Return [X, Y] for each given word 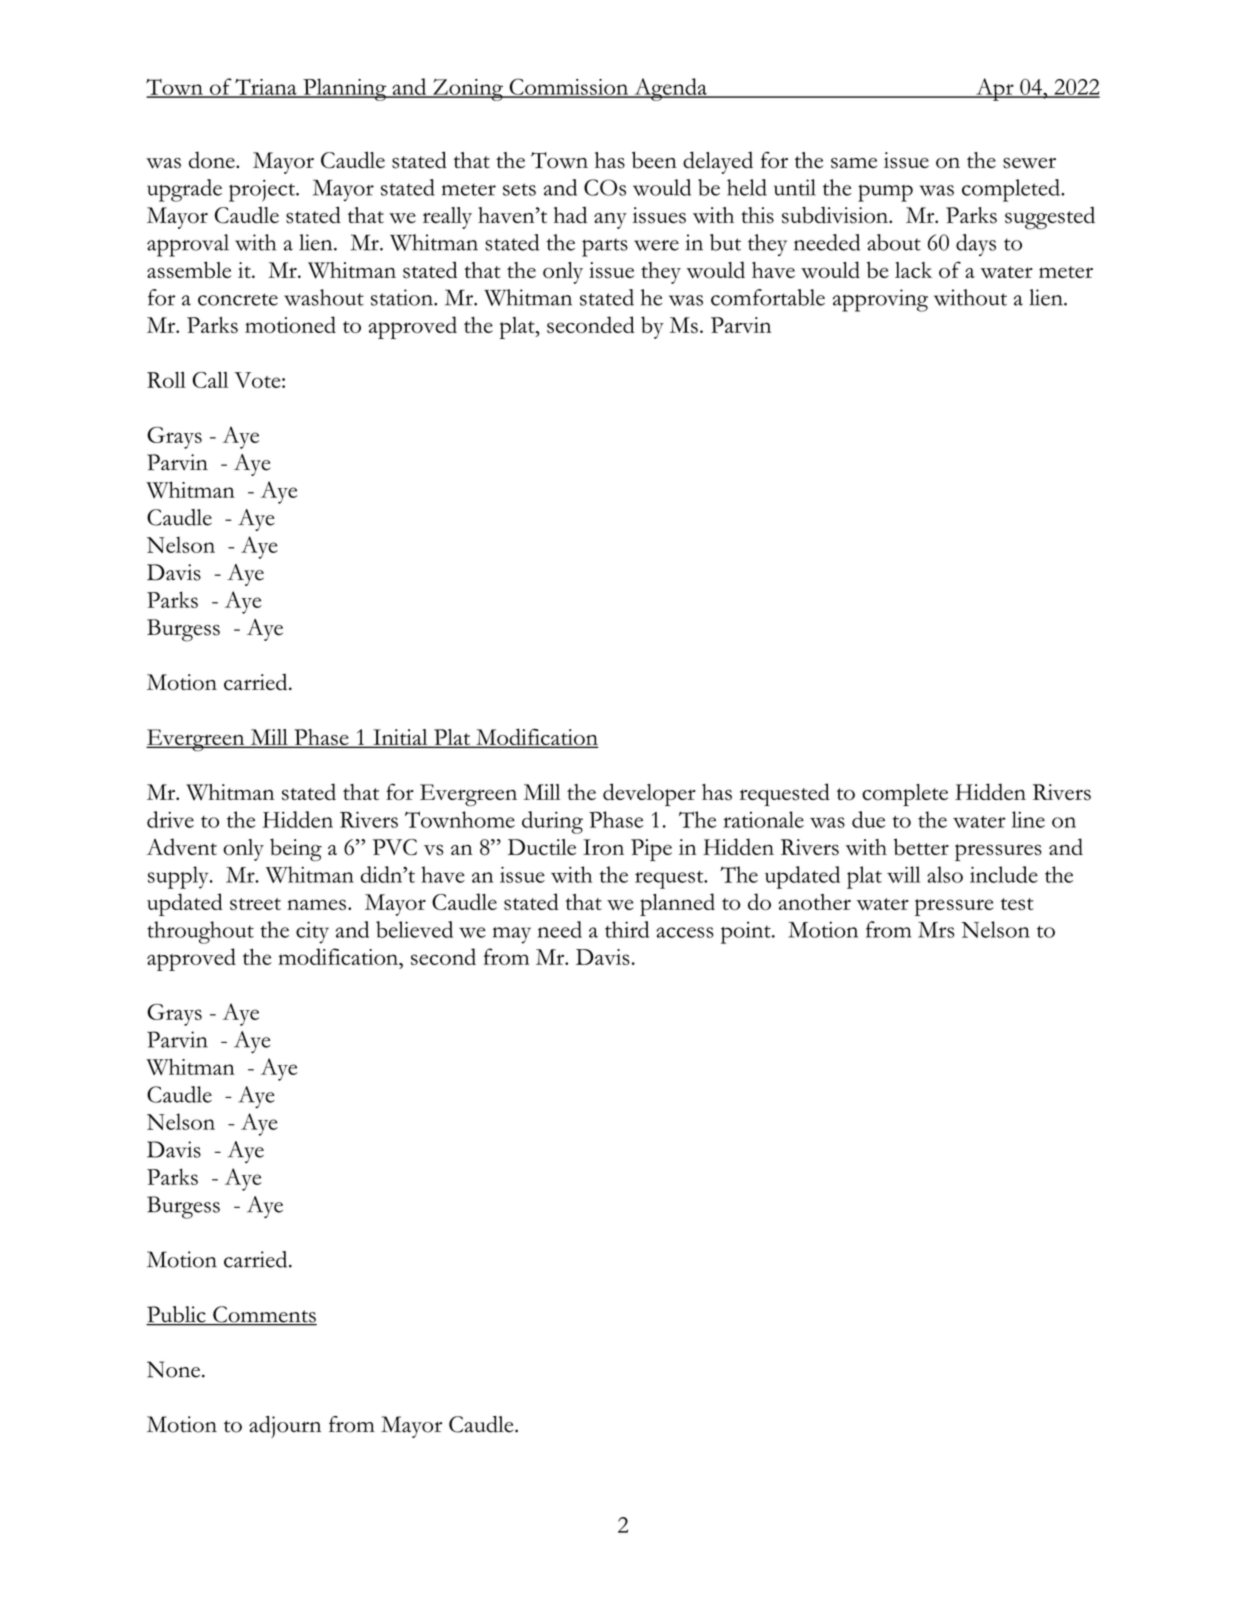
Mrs [936, 930]
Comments [264, 1315]
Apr [995, 89]
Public [177, 1315]
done [213, 160]
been [654, 160]
